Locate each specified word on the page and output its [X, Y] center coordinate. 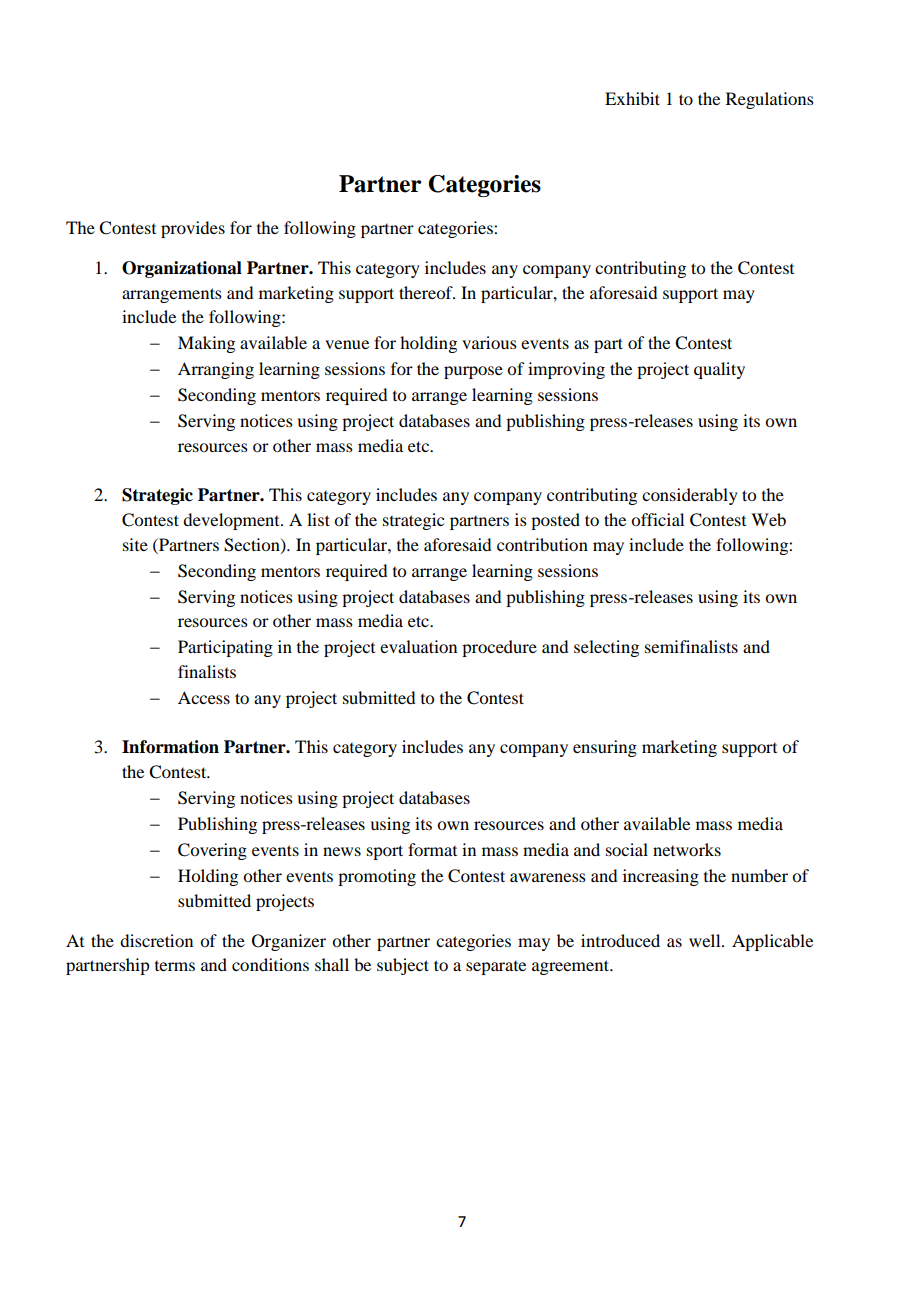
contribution [542, 544]
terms [175, 966]
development [232, 521]
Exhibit [632, 98]
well [706, 940]
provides [193, 229]
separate [496, 968]
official [657, 519]
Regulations [770, 100]
